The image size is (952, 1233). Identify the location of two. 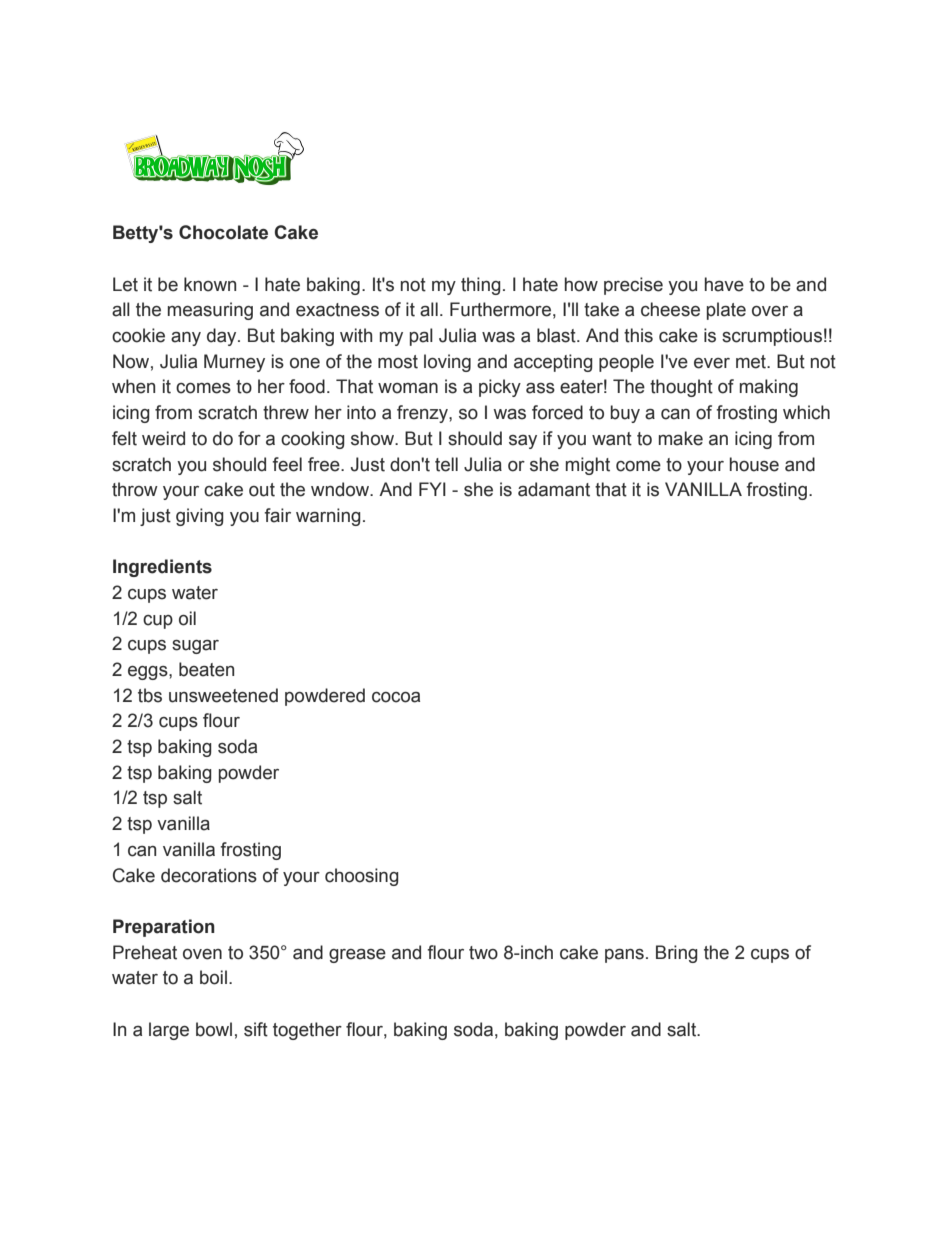
(483, 953).
